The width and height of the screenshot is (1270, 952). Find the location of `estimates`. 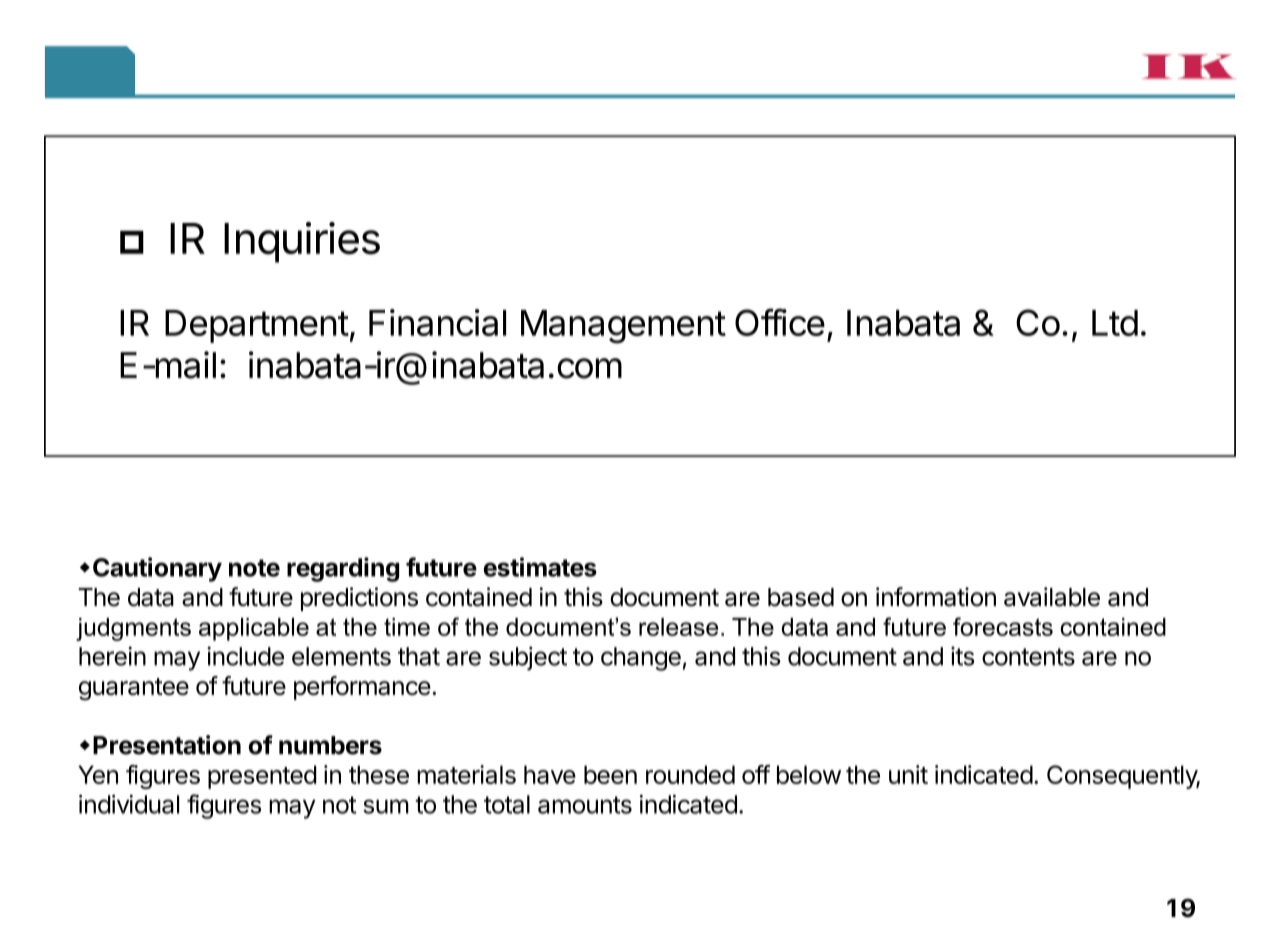

estimates is located at coordinates (540, 567).
